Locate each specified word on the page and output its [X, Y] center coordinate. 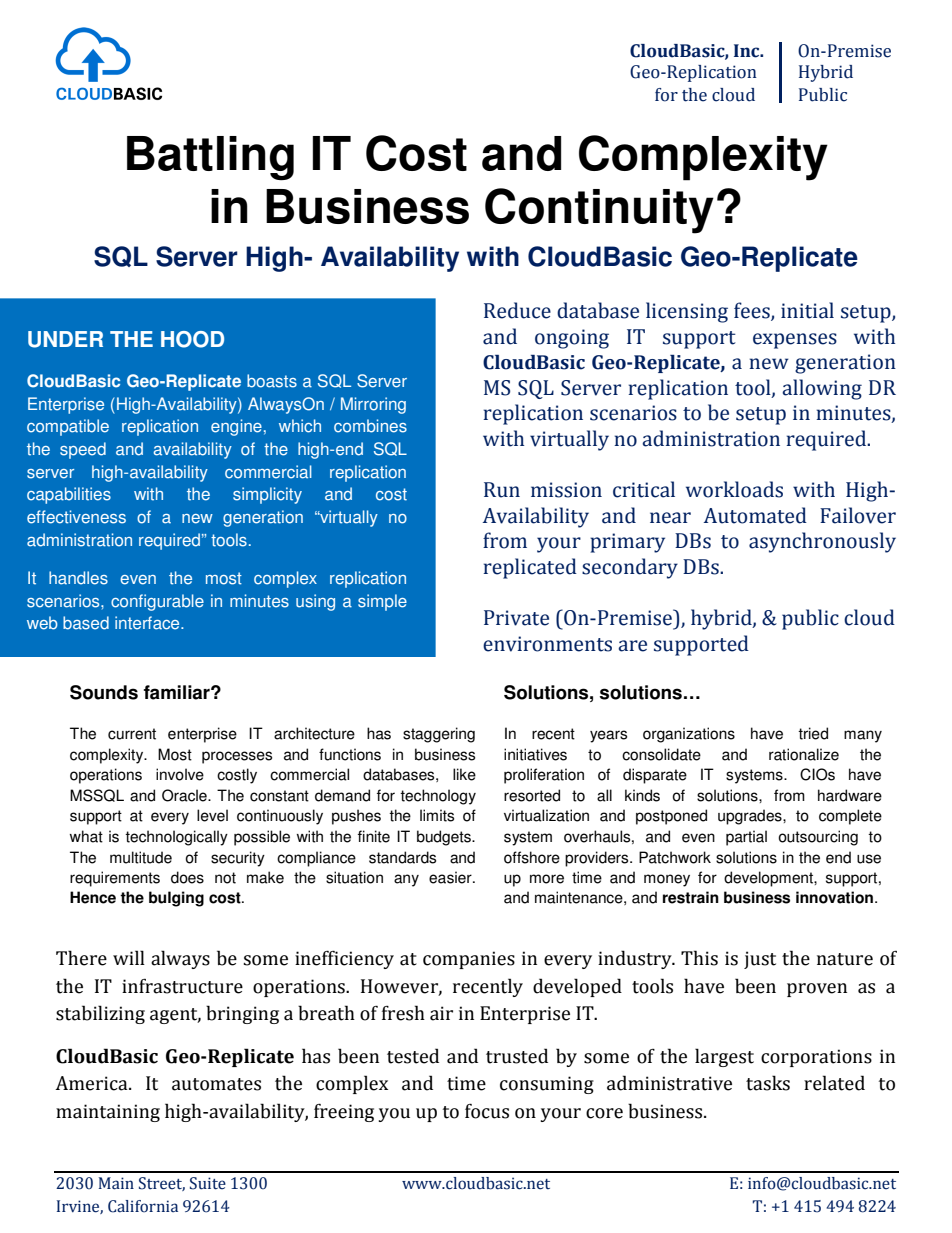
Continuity [599, 211]
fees [753, 311]
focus [487, 1111]
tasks [768, 1083]
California [143, 1206]
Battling [210, 158]
